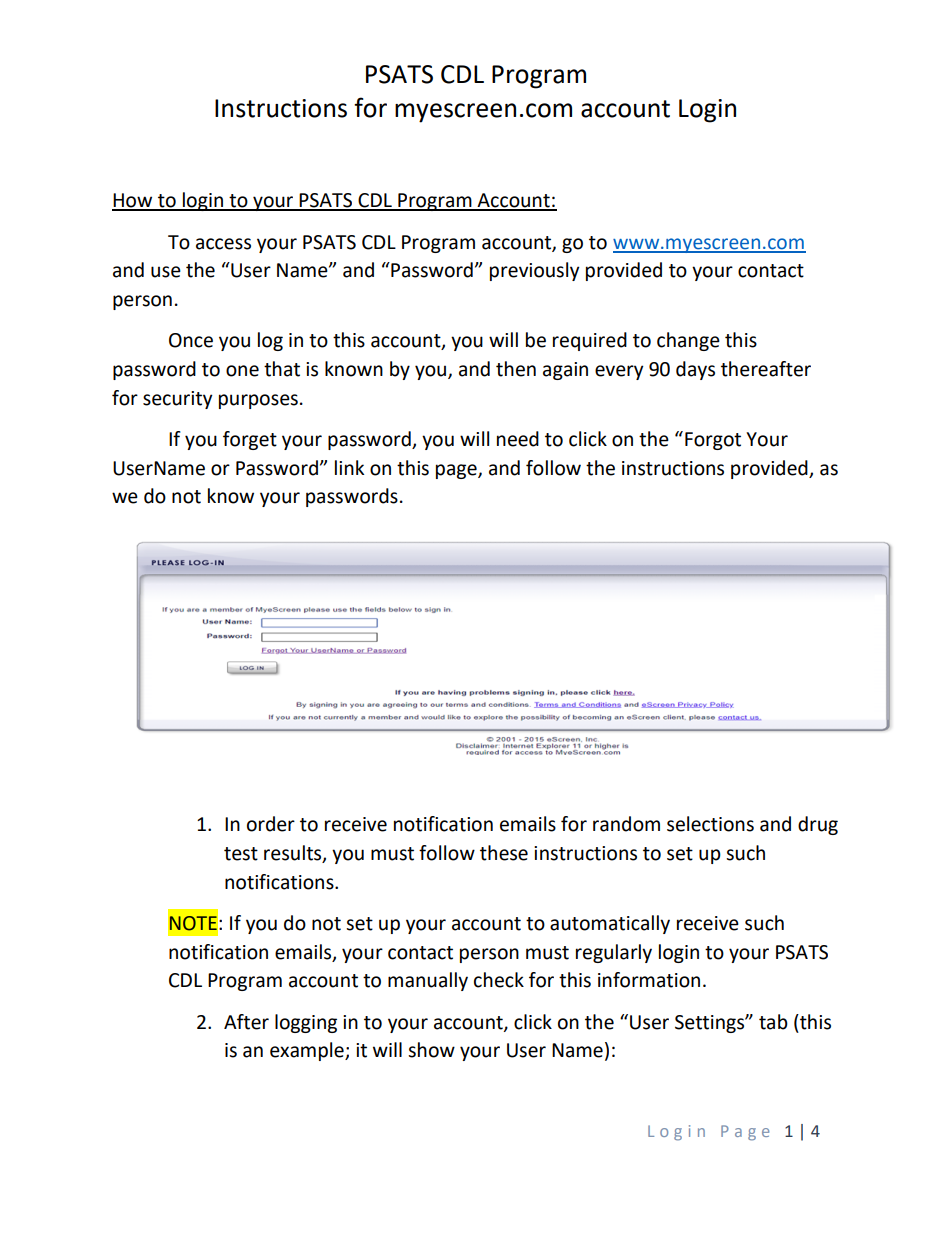 The width and height of the screenshot is (952, 1233). Describe the element at coordinates (499, 980) in the screenshot. I see `check` at that location.
